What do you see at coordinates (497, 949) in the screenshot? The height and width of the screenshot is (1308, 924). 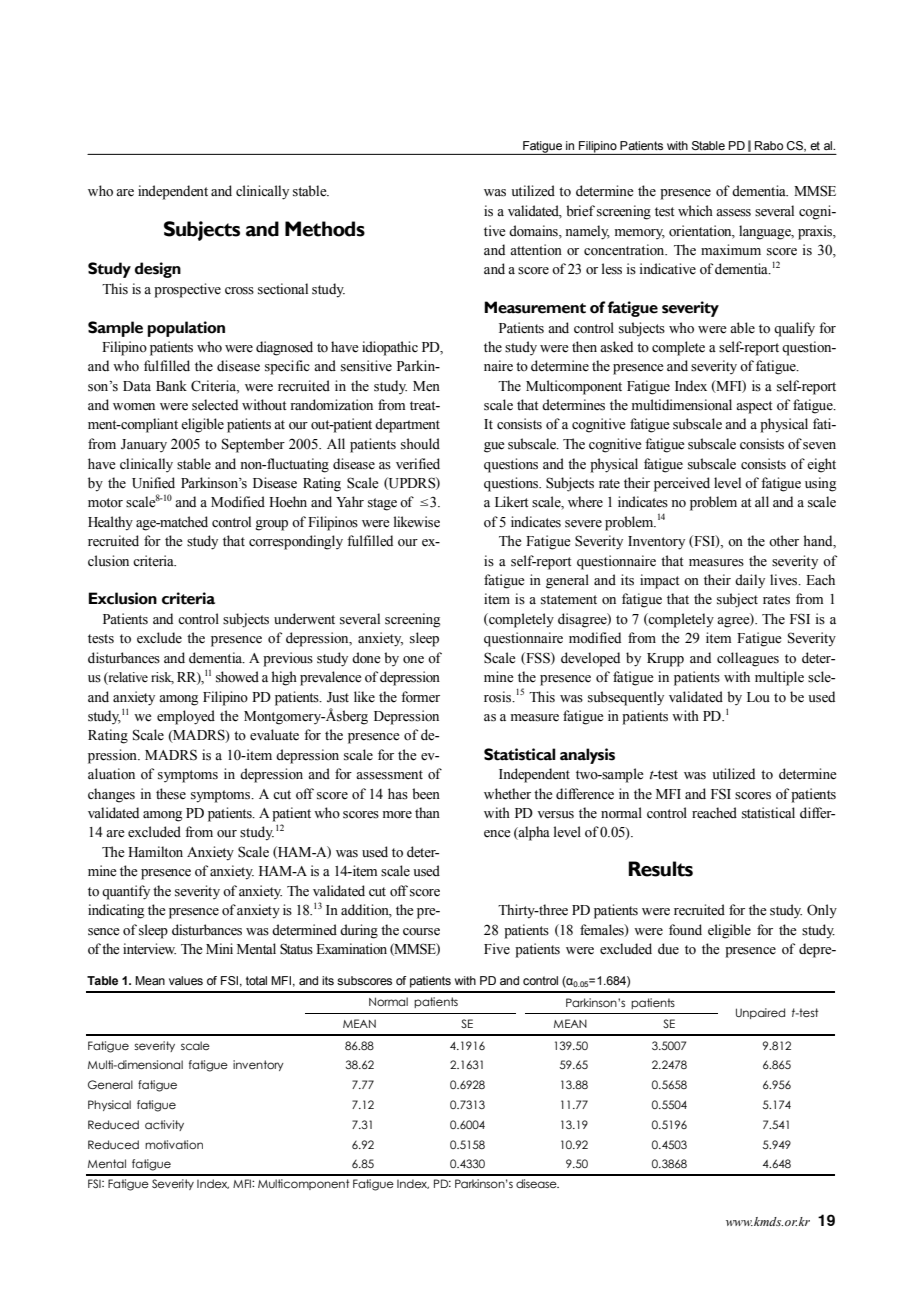 I see `Five` at bounding box center [497, 949].
